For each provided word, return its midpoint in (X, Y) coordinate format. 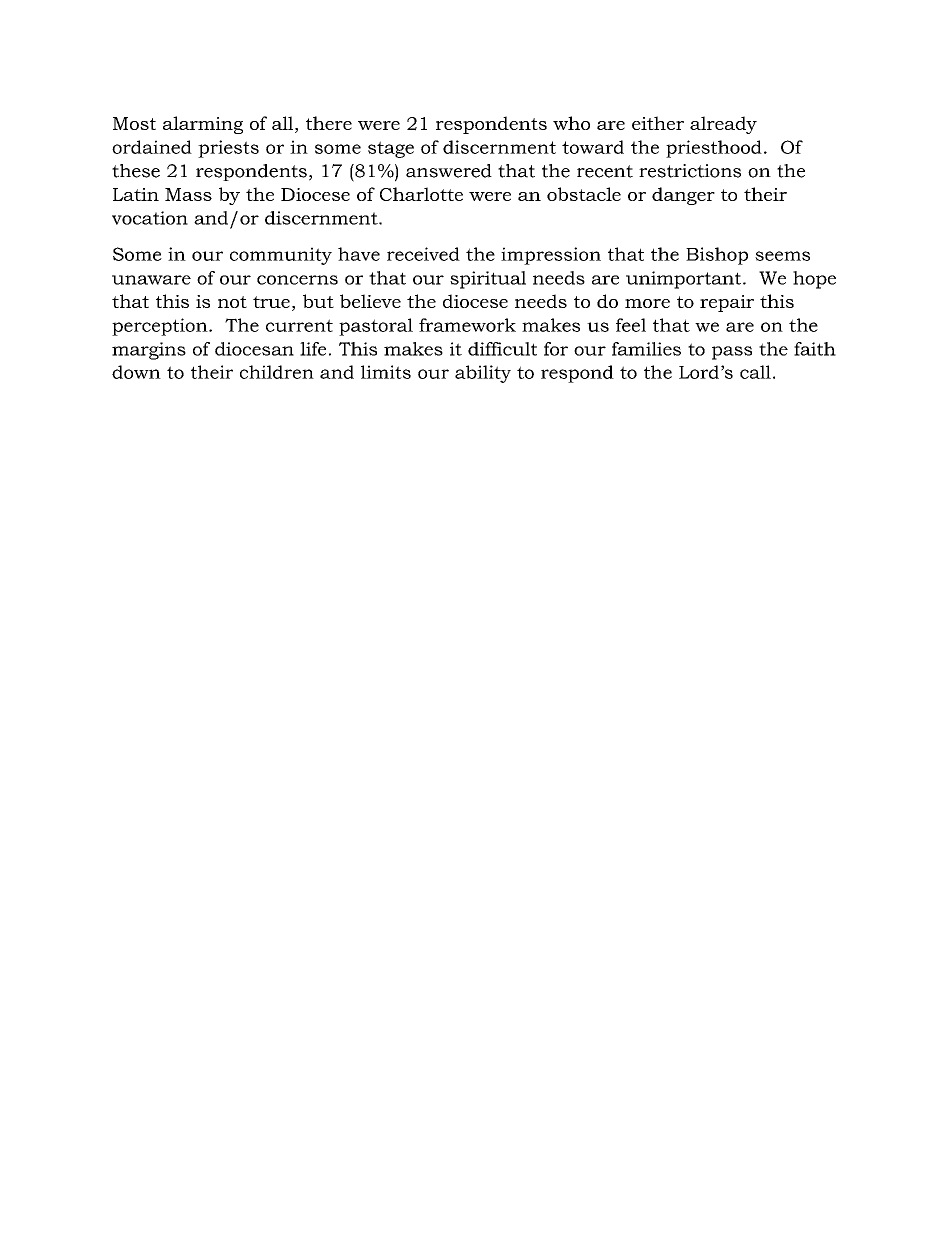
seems (782, 256)
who (571, 123)
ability (483, 374)
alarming (203, 125)
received (423, 254)
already (723, 125)
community (281, 256)
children (277, 372)
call (755, 372)
